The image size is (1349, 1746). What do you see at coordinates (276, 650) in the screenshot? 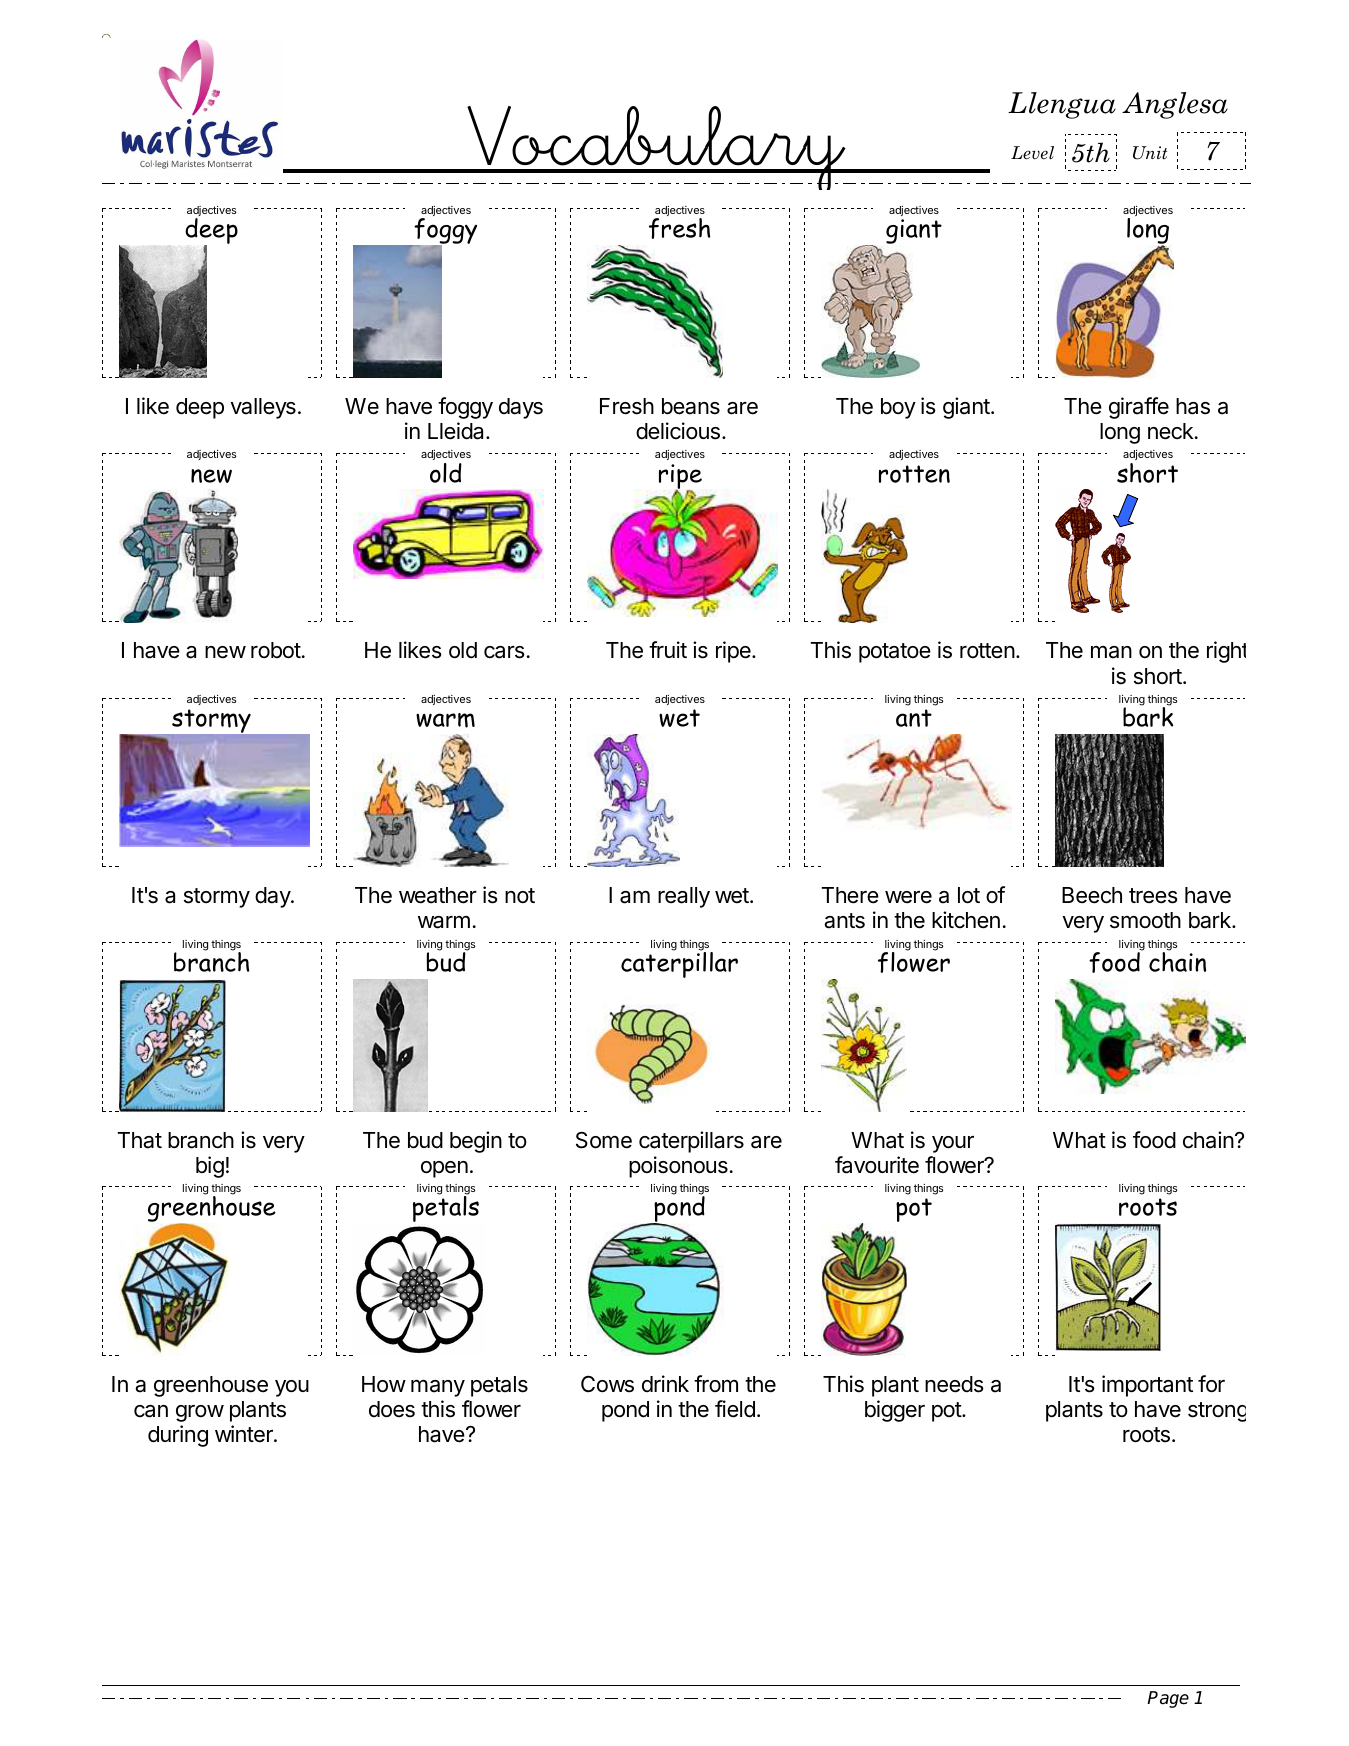
I see `robot` at bounding box center [276, 650].
